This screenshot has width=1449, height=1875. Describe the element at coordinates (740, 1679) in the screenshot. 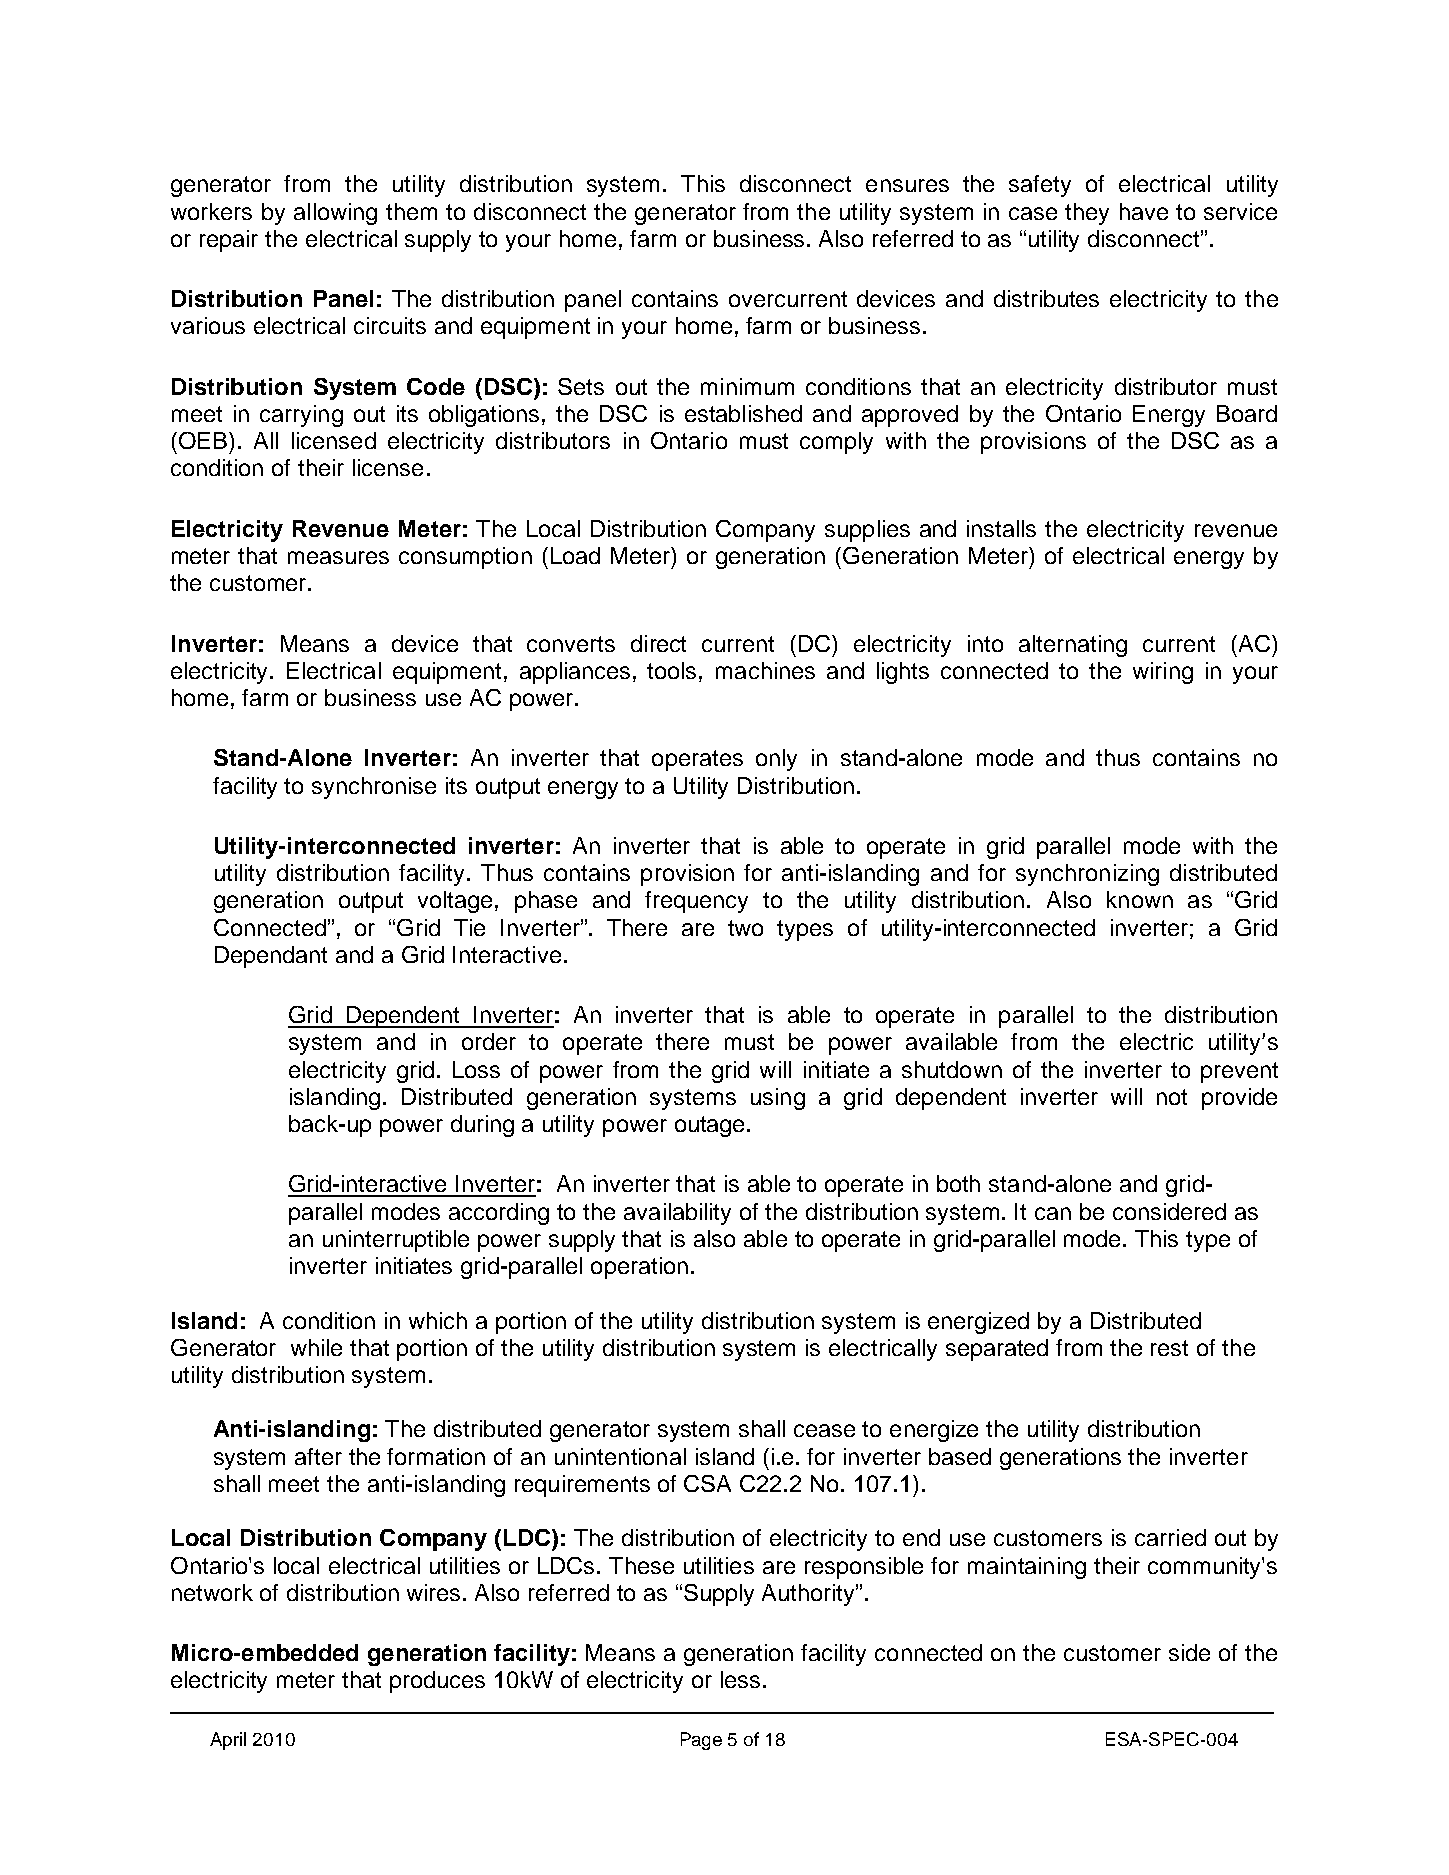

I see `less` at that location.
